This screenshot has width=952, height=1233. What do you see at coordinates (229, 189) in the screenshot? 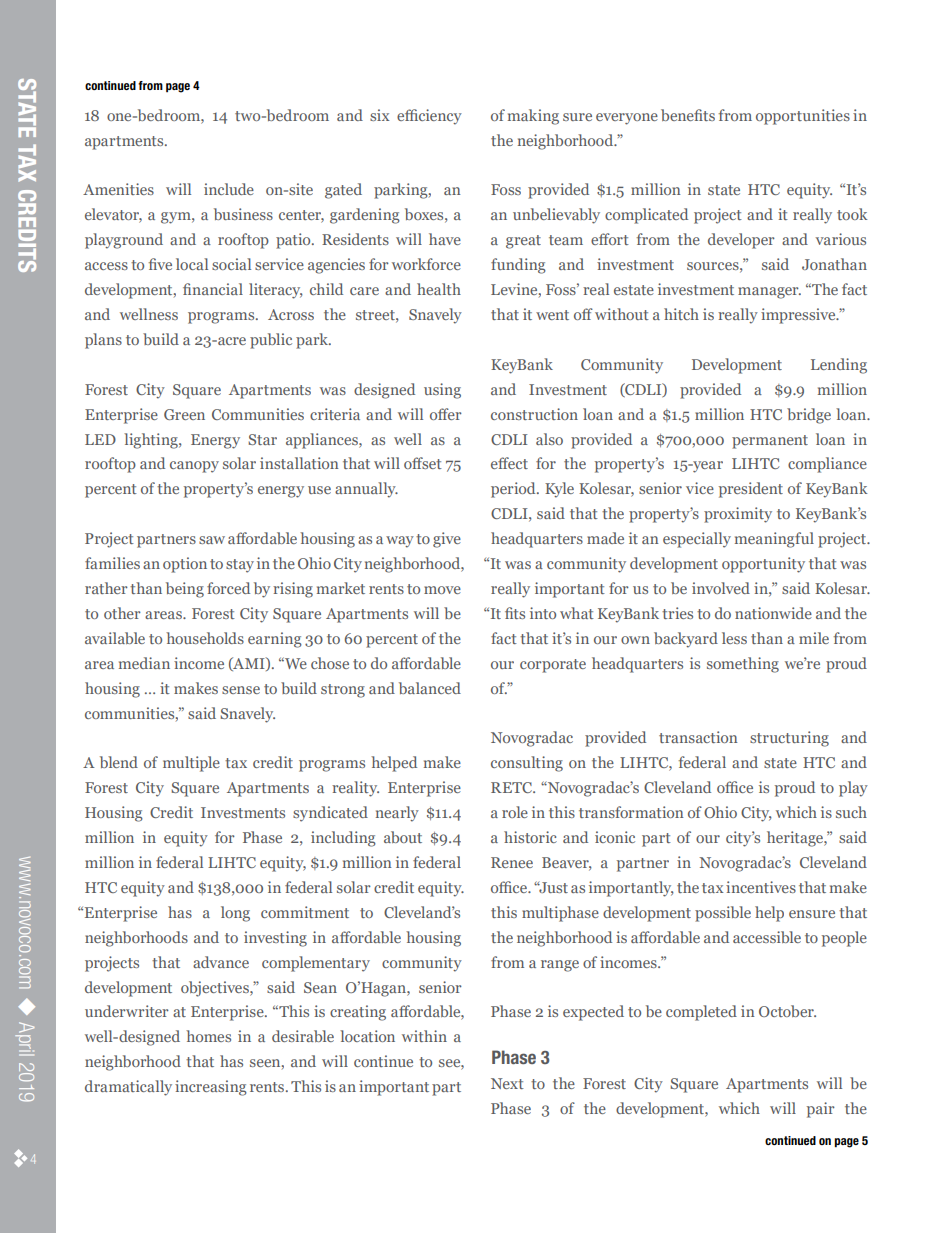
I see `include` at bounding box center [229, 189].
